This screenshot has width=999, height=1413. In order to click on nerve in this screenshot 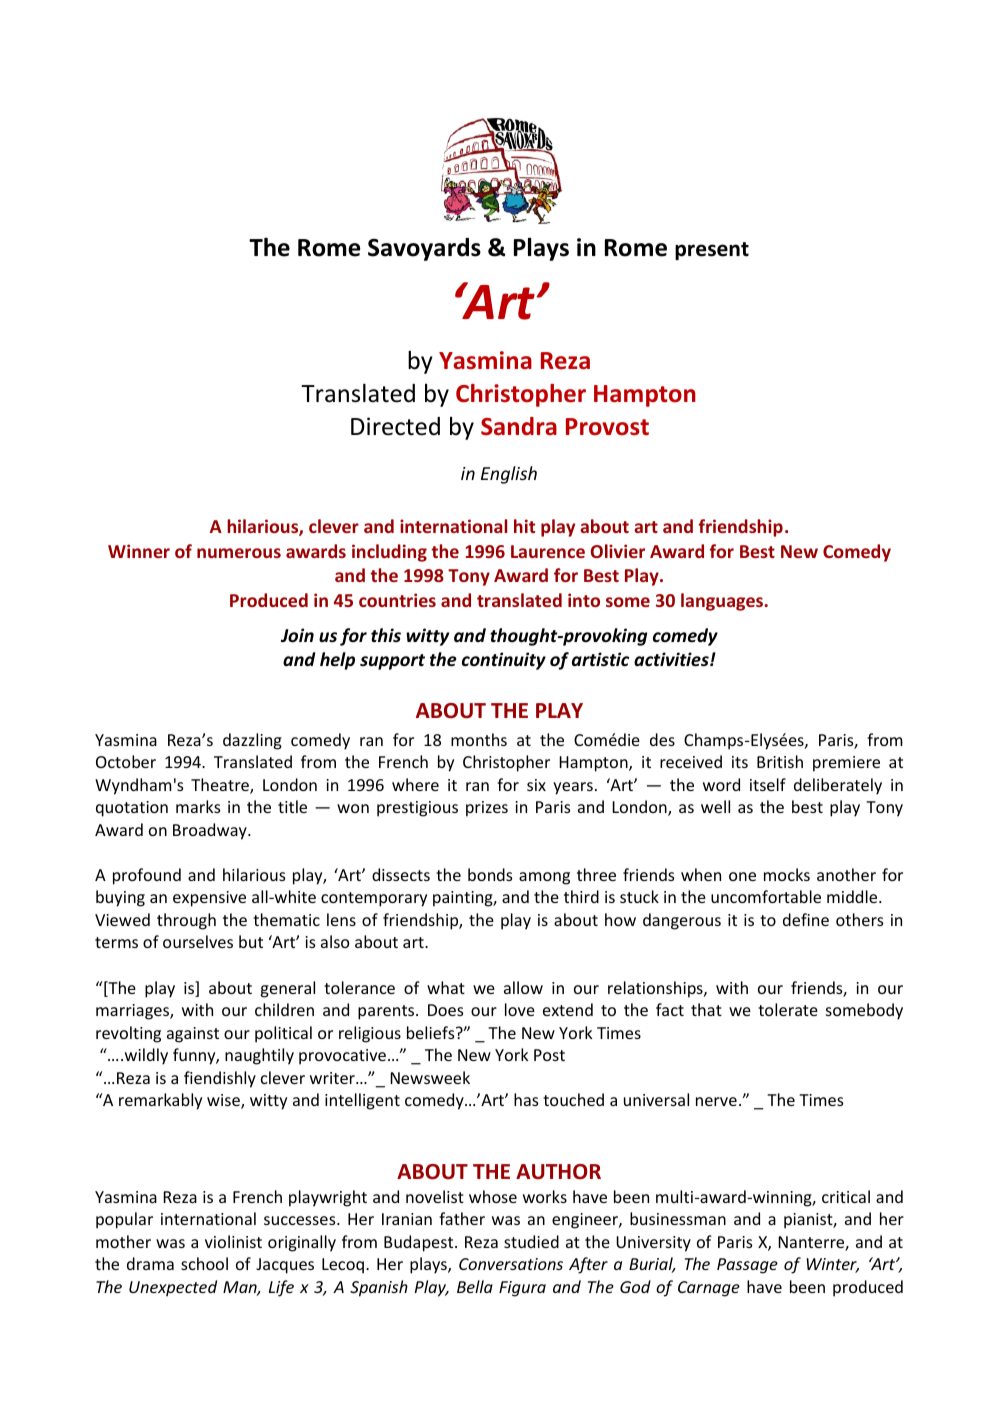, I will do `click(716, 1101)`.
